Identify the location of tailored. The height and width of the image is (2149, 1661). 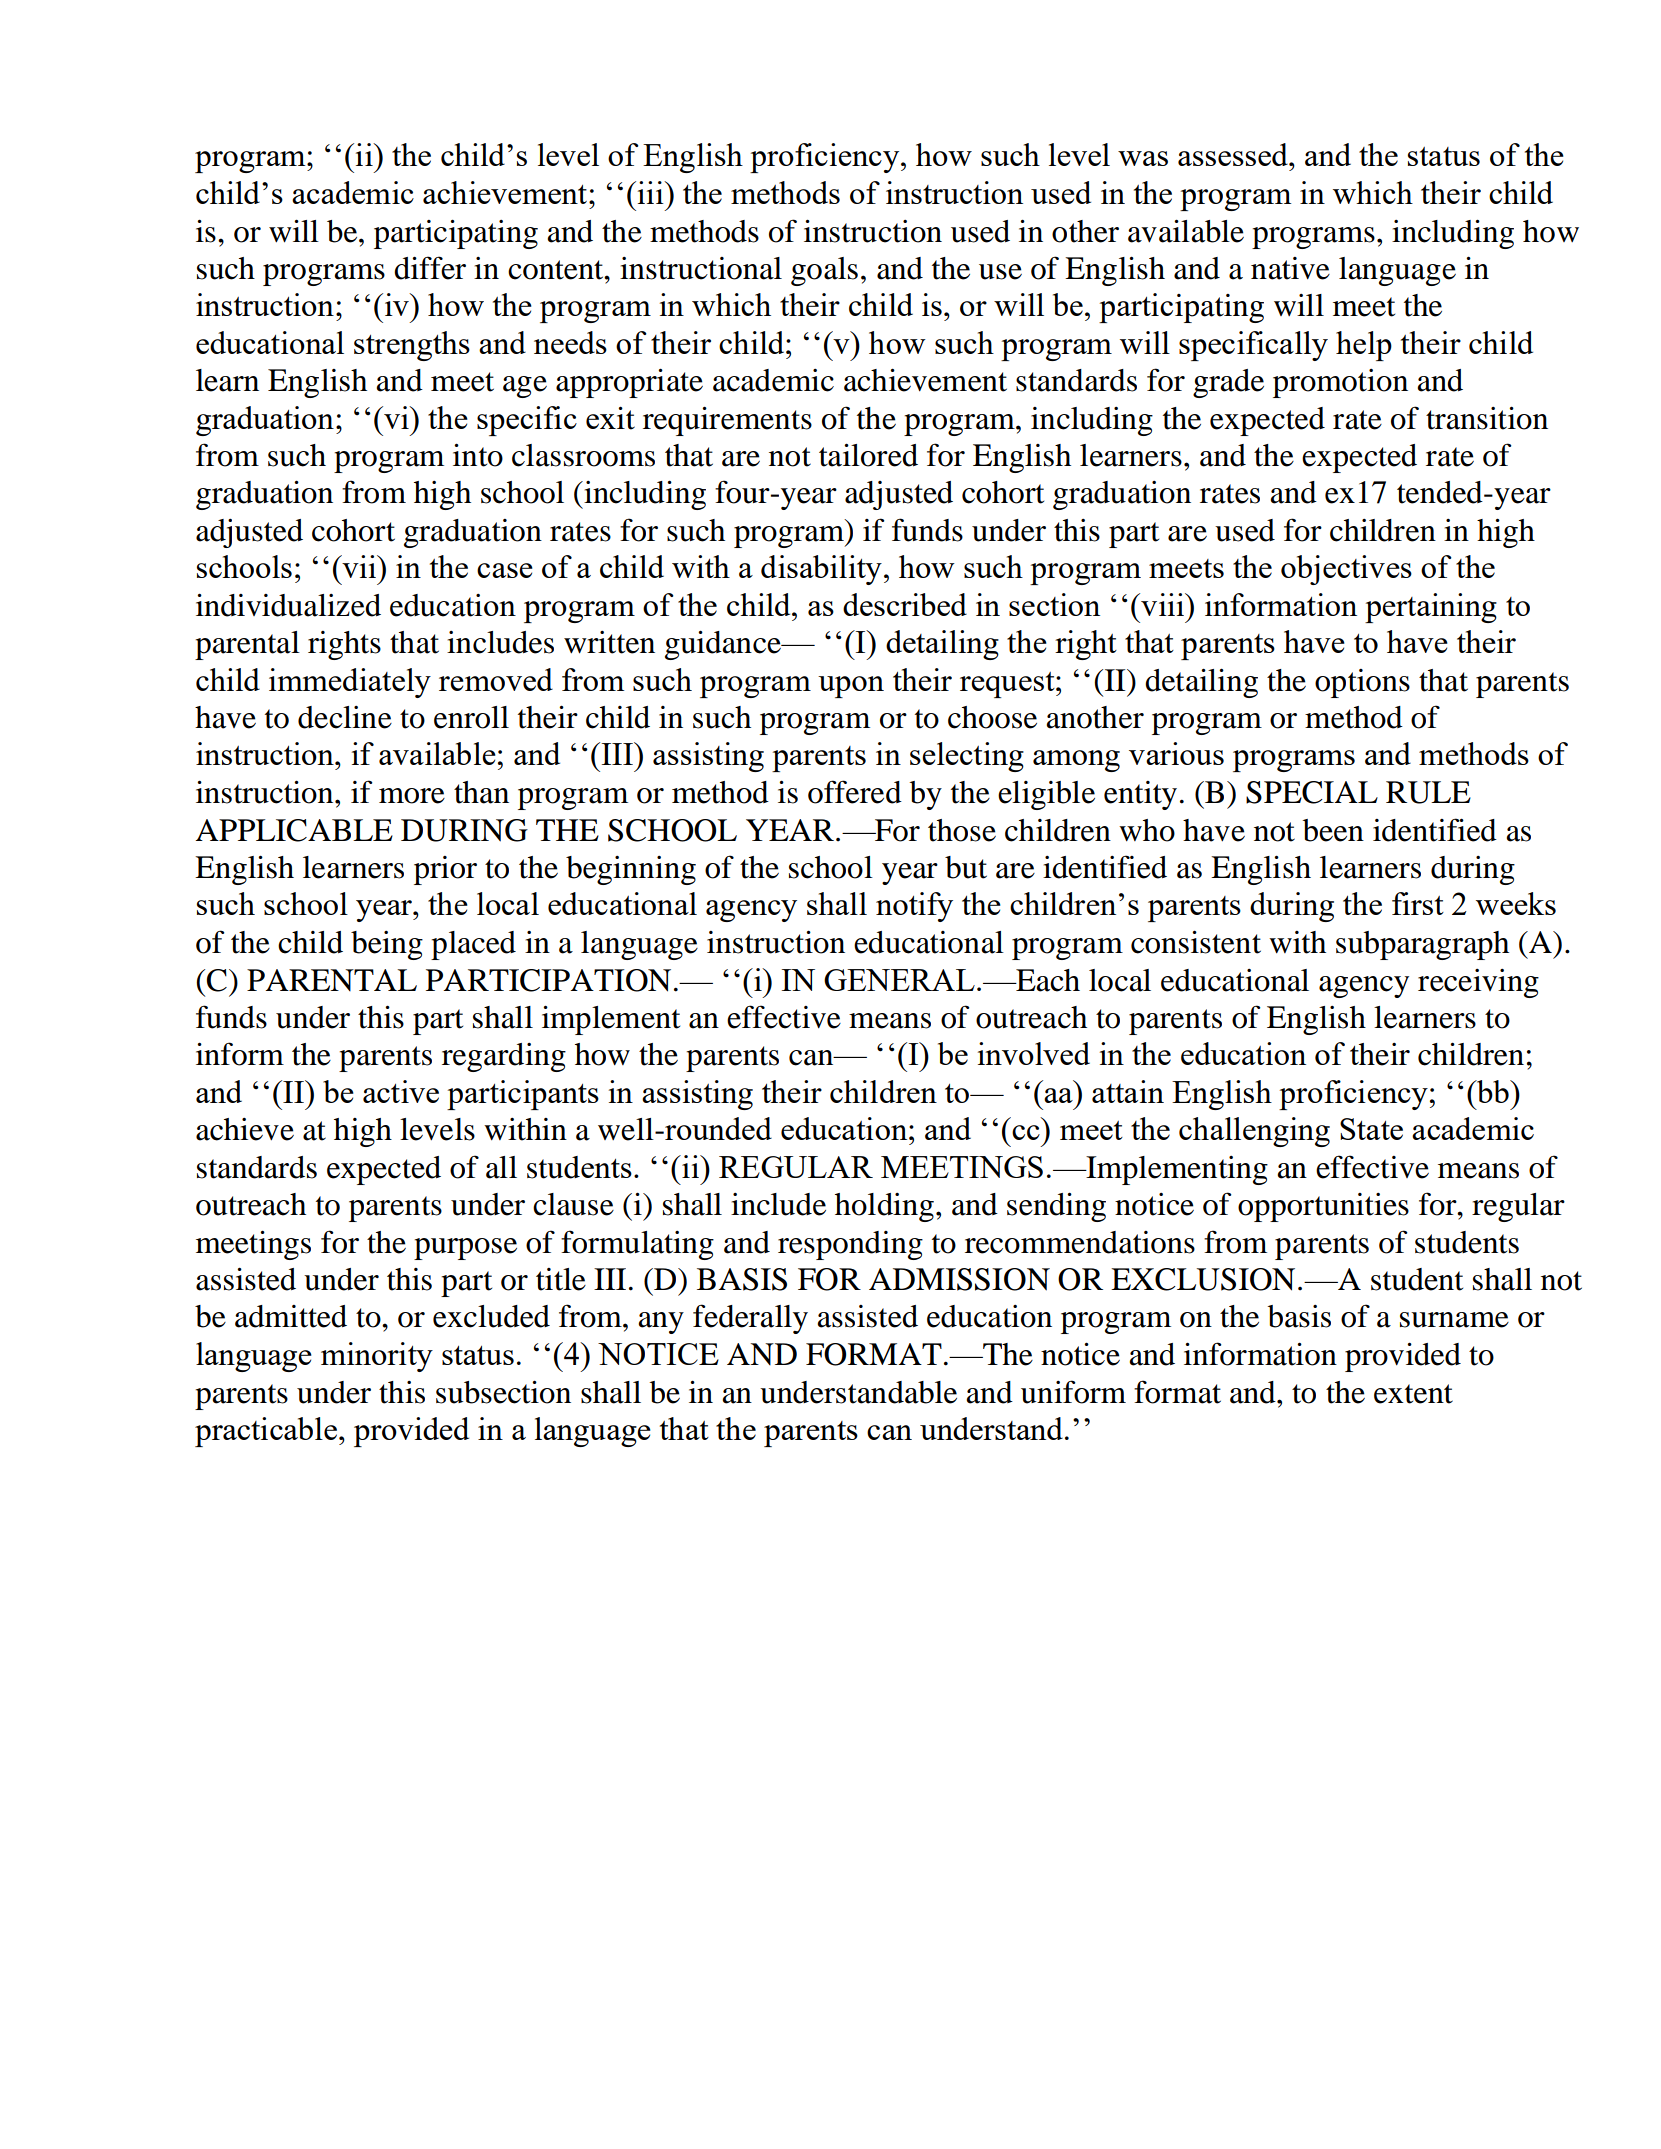
(868, 455).
